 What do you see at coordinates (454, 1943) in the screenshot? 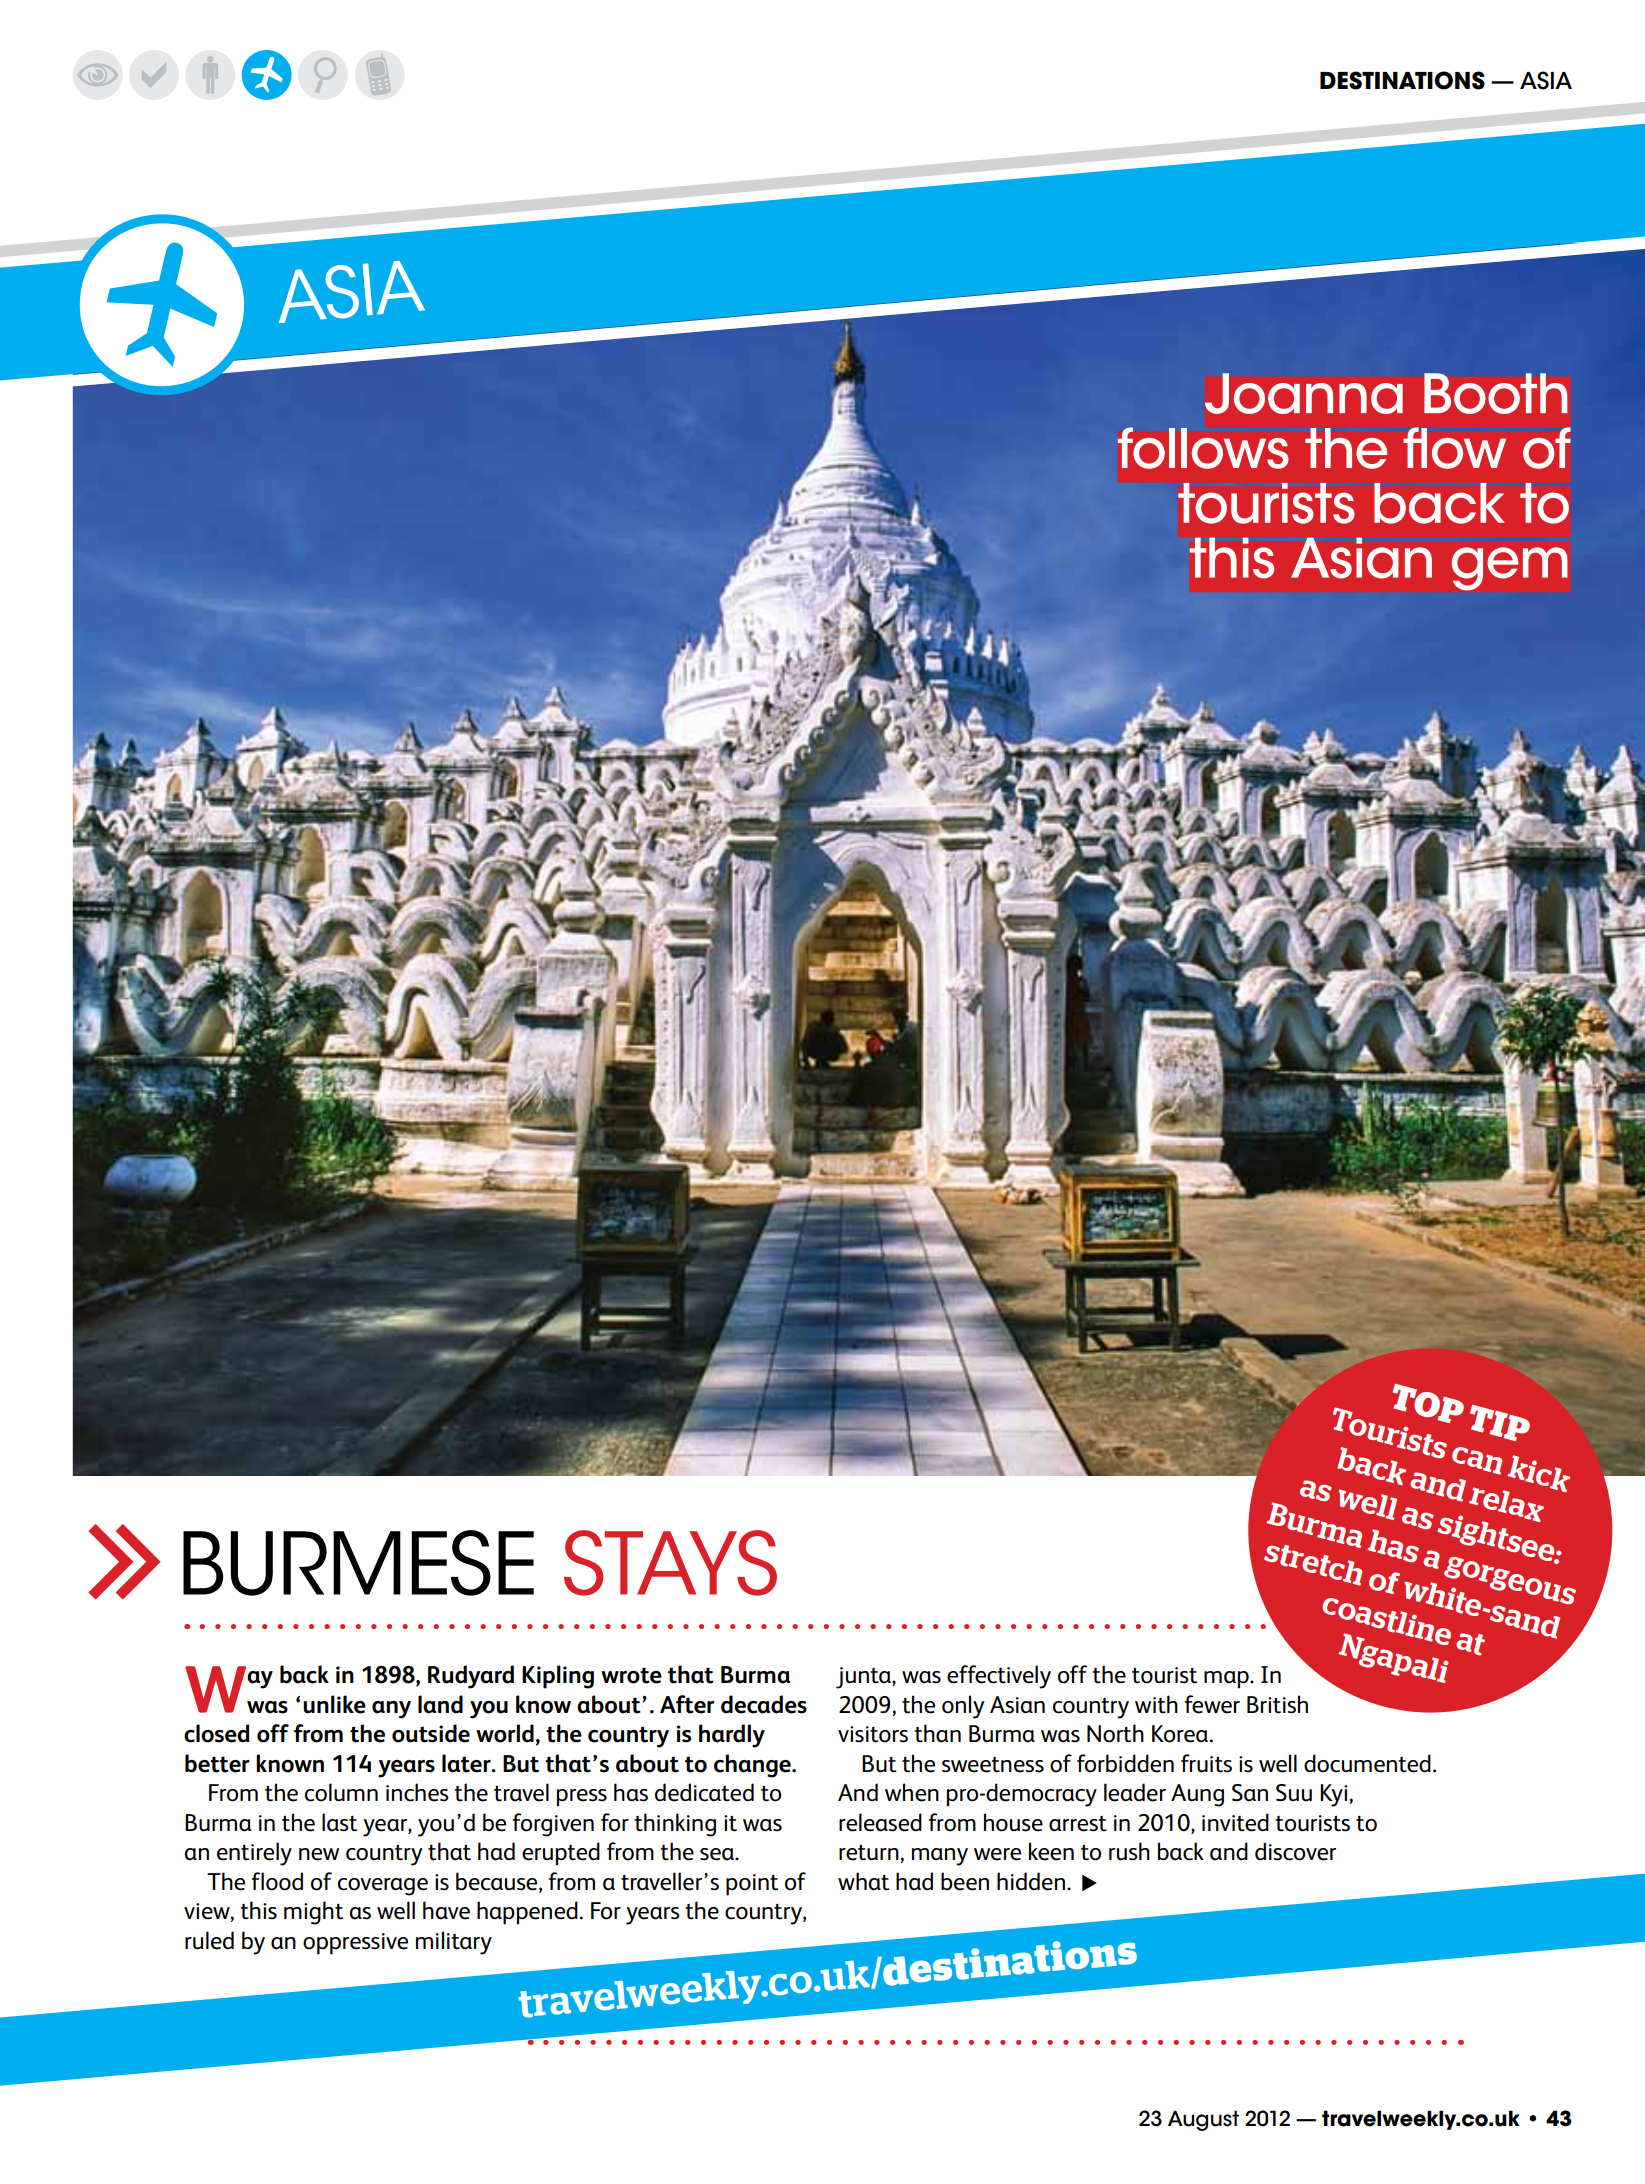
I see `military` at bounding box center [454, 1943].
